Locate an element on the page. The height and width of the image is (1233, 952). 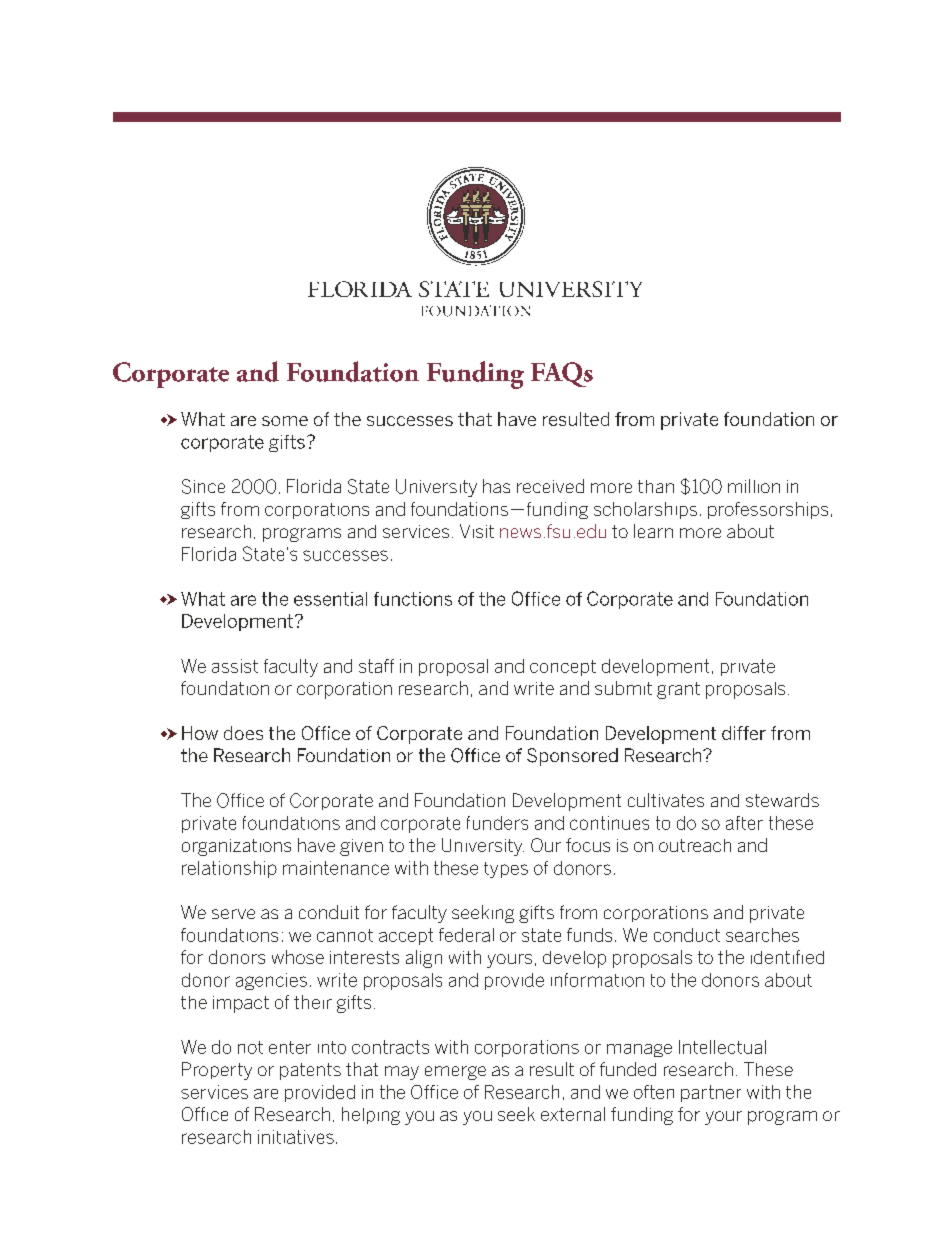
conduct is located at coordinates (687, 935).
